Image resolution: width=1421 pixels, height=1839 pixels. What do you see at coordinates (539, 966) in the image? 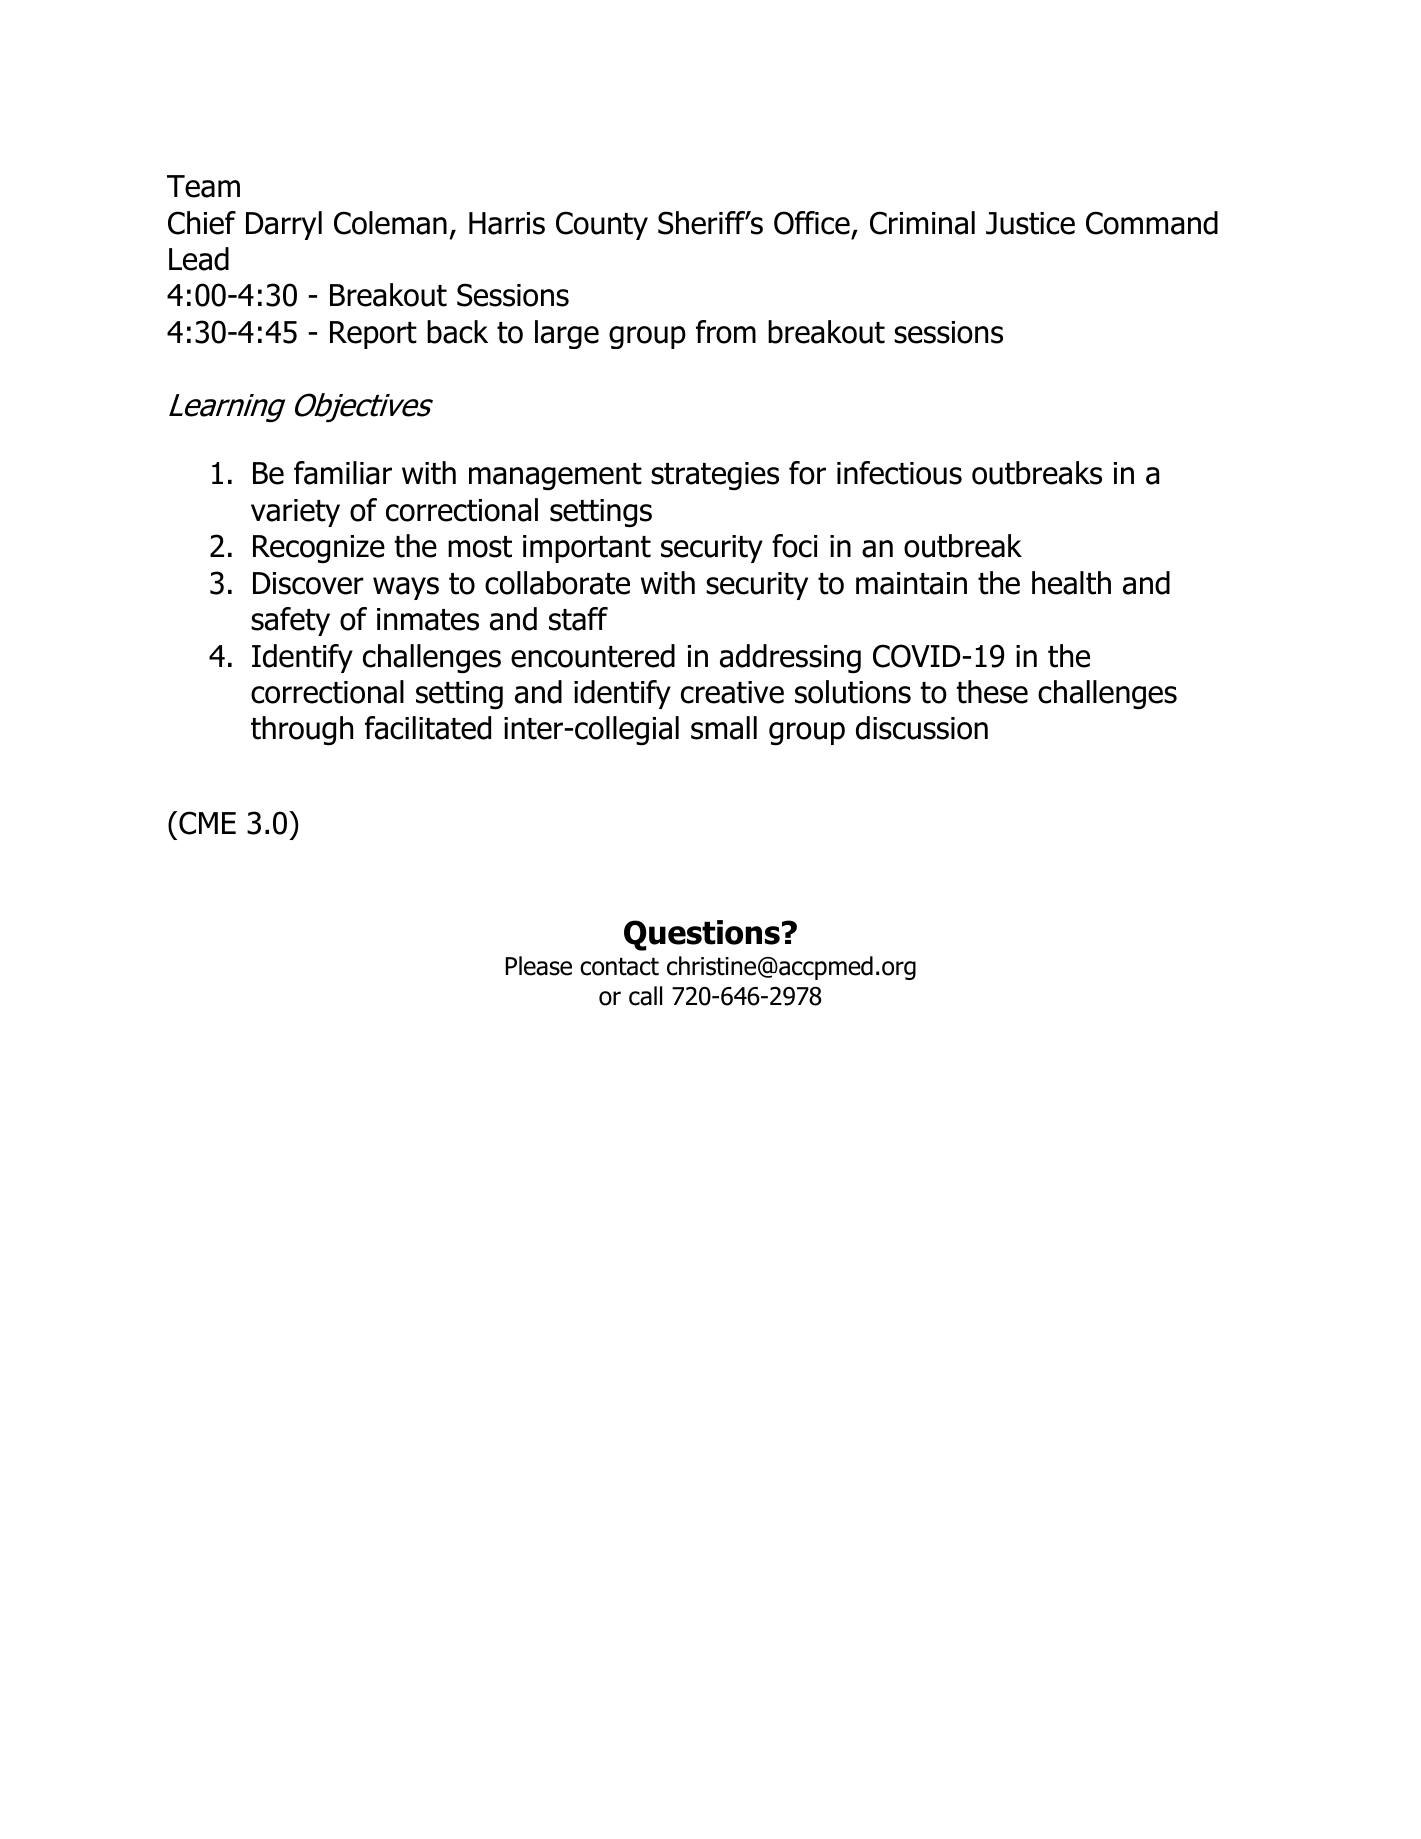
I see `Please` at bounding box center [539, 966].
